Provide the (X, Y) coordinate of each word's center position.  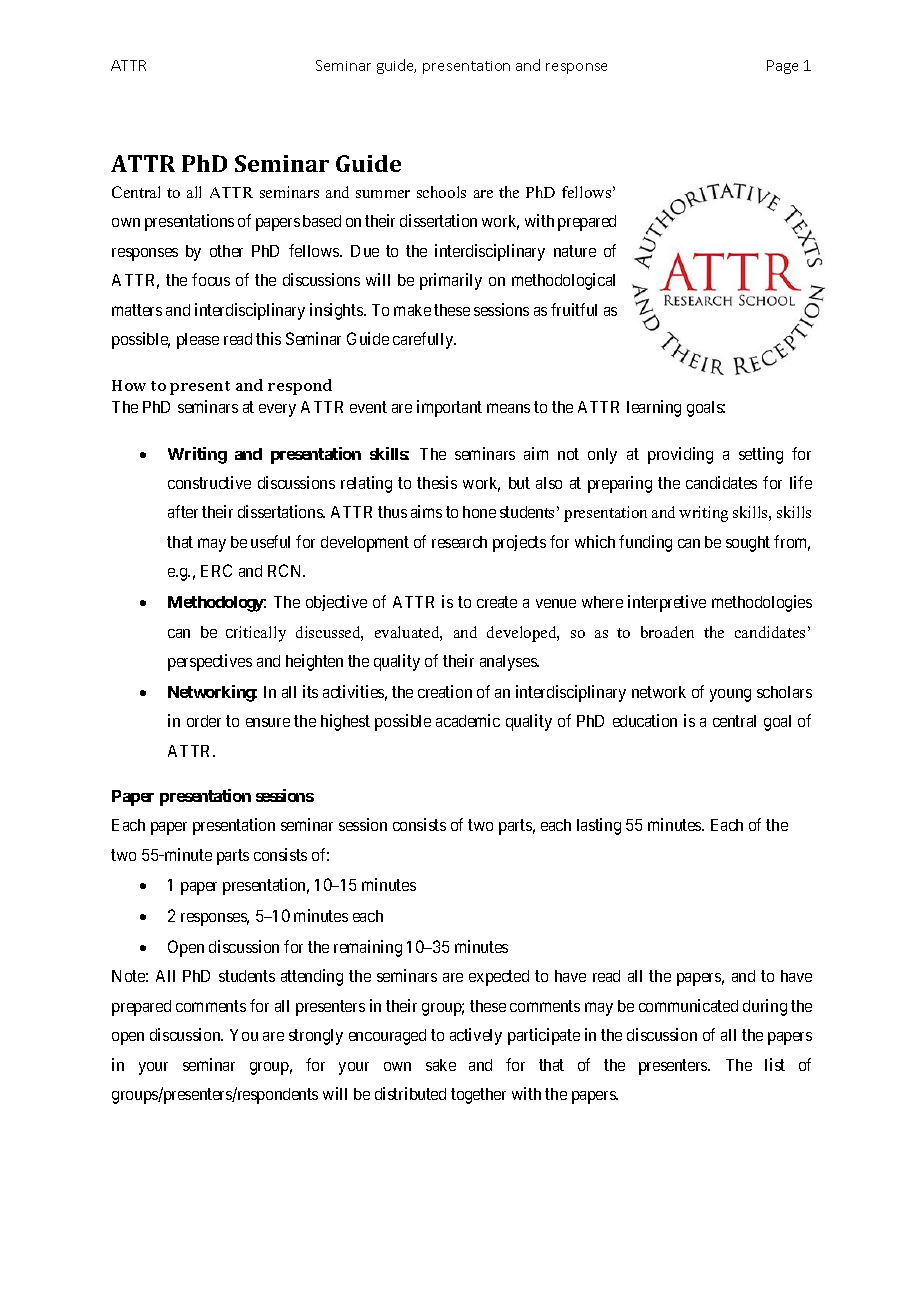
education (645, 720)
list (775, 1064)
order (204, 721)
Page (782, 67)
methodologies (762, 603)
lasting (599, 826)
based (322, 221)
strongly (316, 1037)
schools (441, 192)
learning (654, 408)
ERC (216, 570)
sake (441, 1065)
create (497, 602)
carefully (424, 340)
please (198, 341)
